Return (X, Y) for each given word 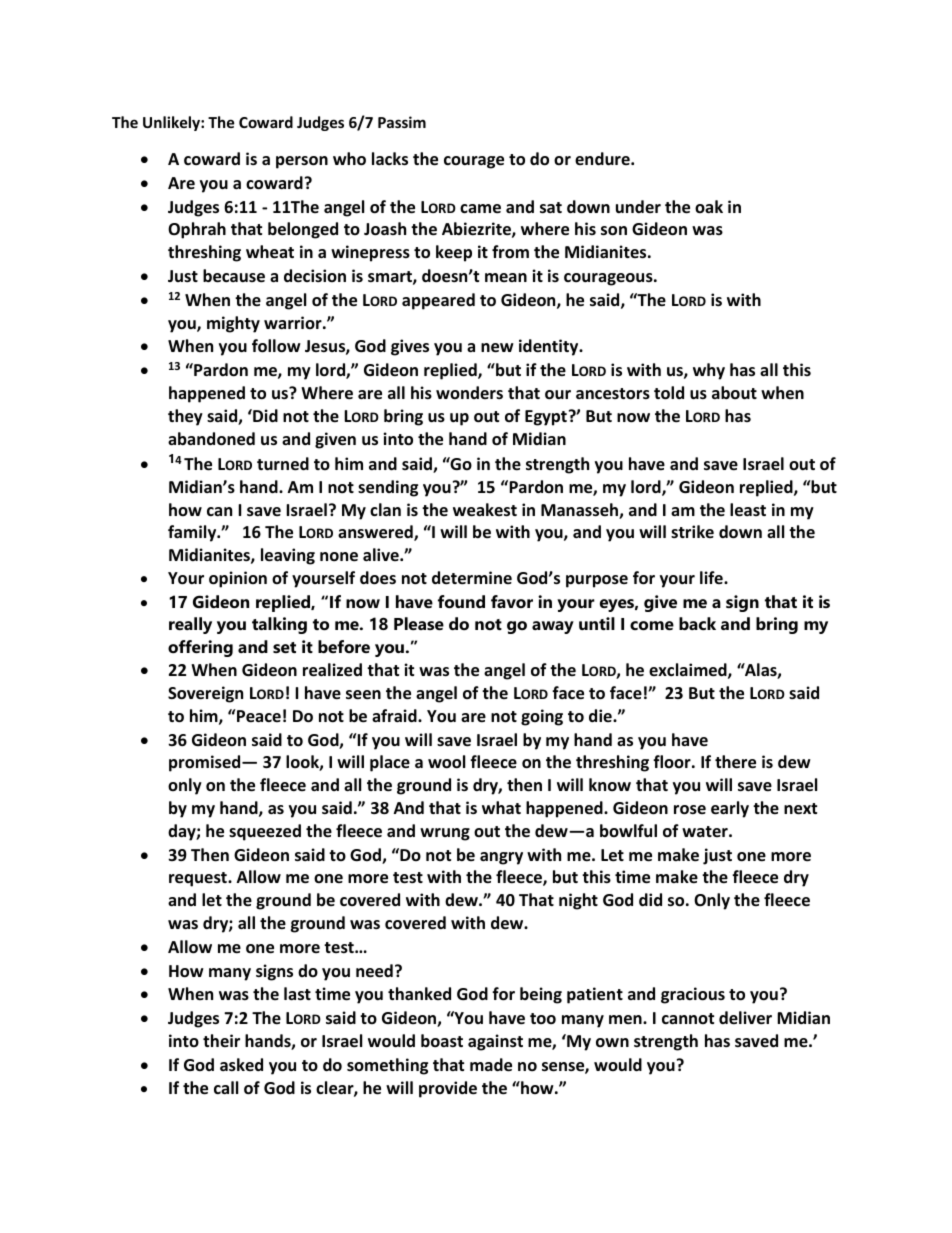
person (302, 162)
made (491, 1065)
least (748, 510)
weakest (485, 510)
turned (283, 464)
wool (446, 762)
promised (206, 763)
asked (241, 1065)
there (735, 762)
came (480, 209)
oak (709, 206)
